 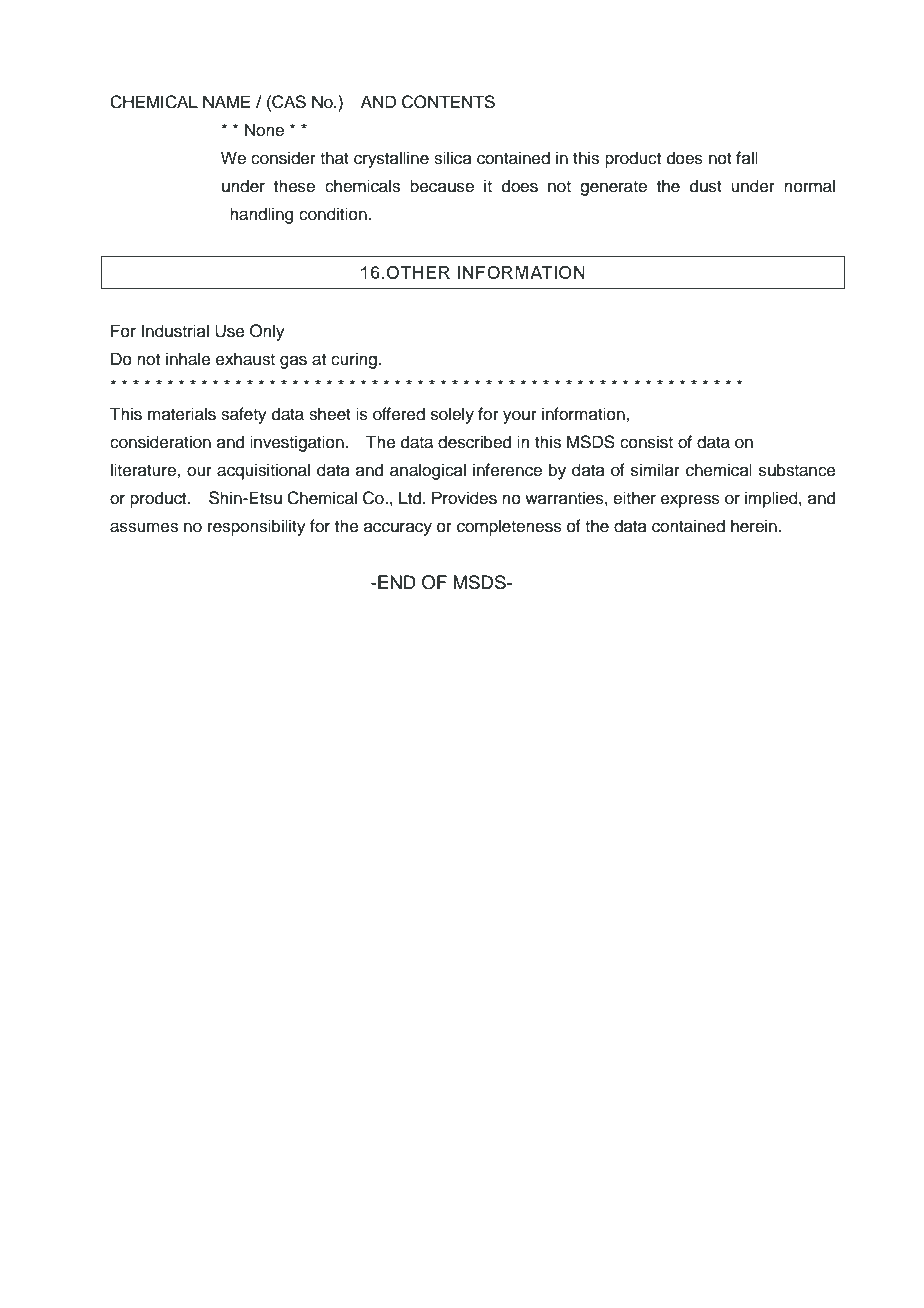 I want to click on herein, so click(x=754, y=526).
